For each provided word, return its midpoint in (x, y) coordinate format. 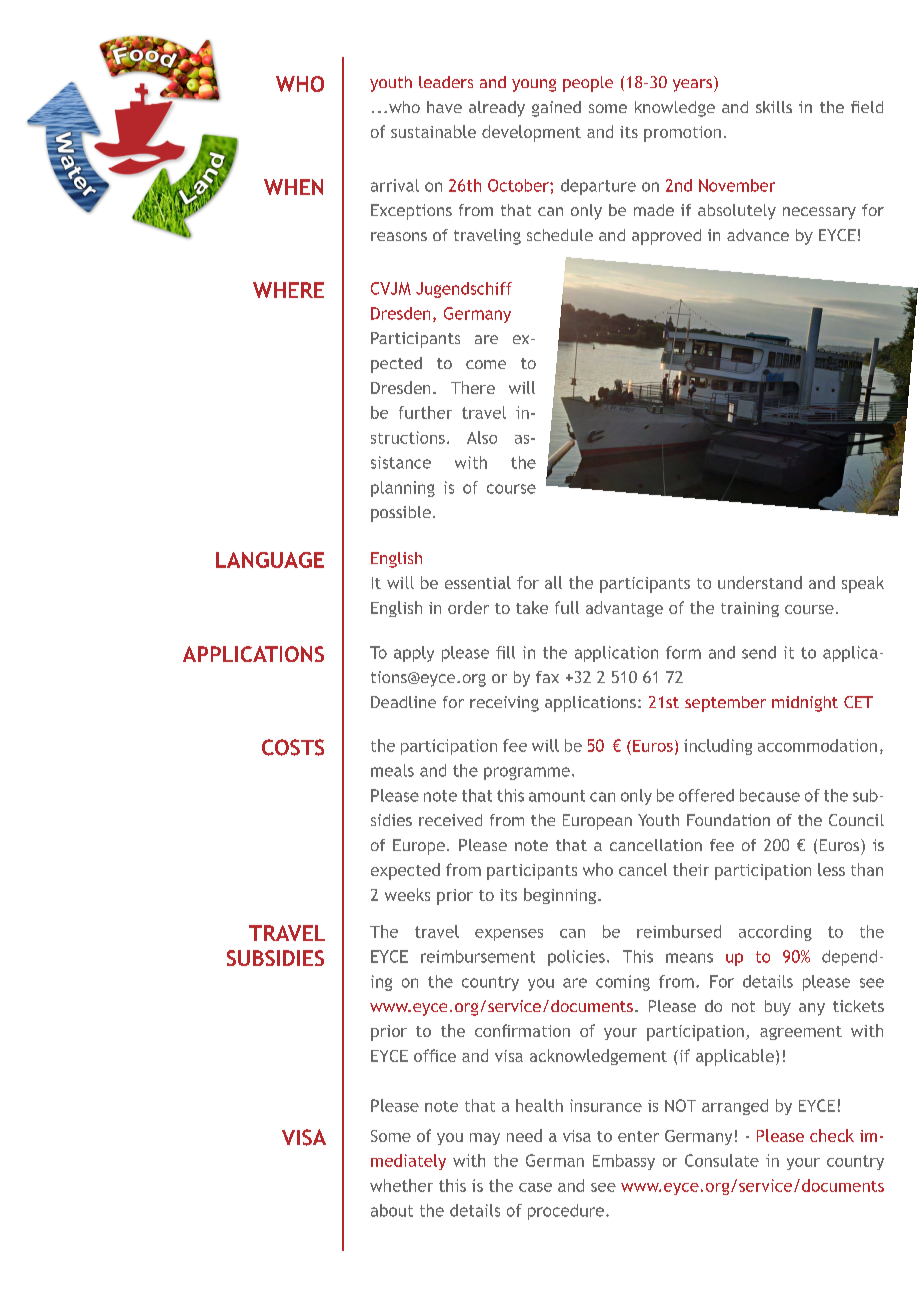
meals (392, 770)
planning (403, 489)
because (770, 795)
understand (760, 582)
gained (556, 109)
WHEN (293, 187)
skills (774, 107)
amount (557, 796)
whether (401, 1185)
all (553, 582)
